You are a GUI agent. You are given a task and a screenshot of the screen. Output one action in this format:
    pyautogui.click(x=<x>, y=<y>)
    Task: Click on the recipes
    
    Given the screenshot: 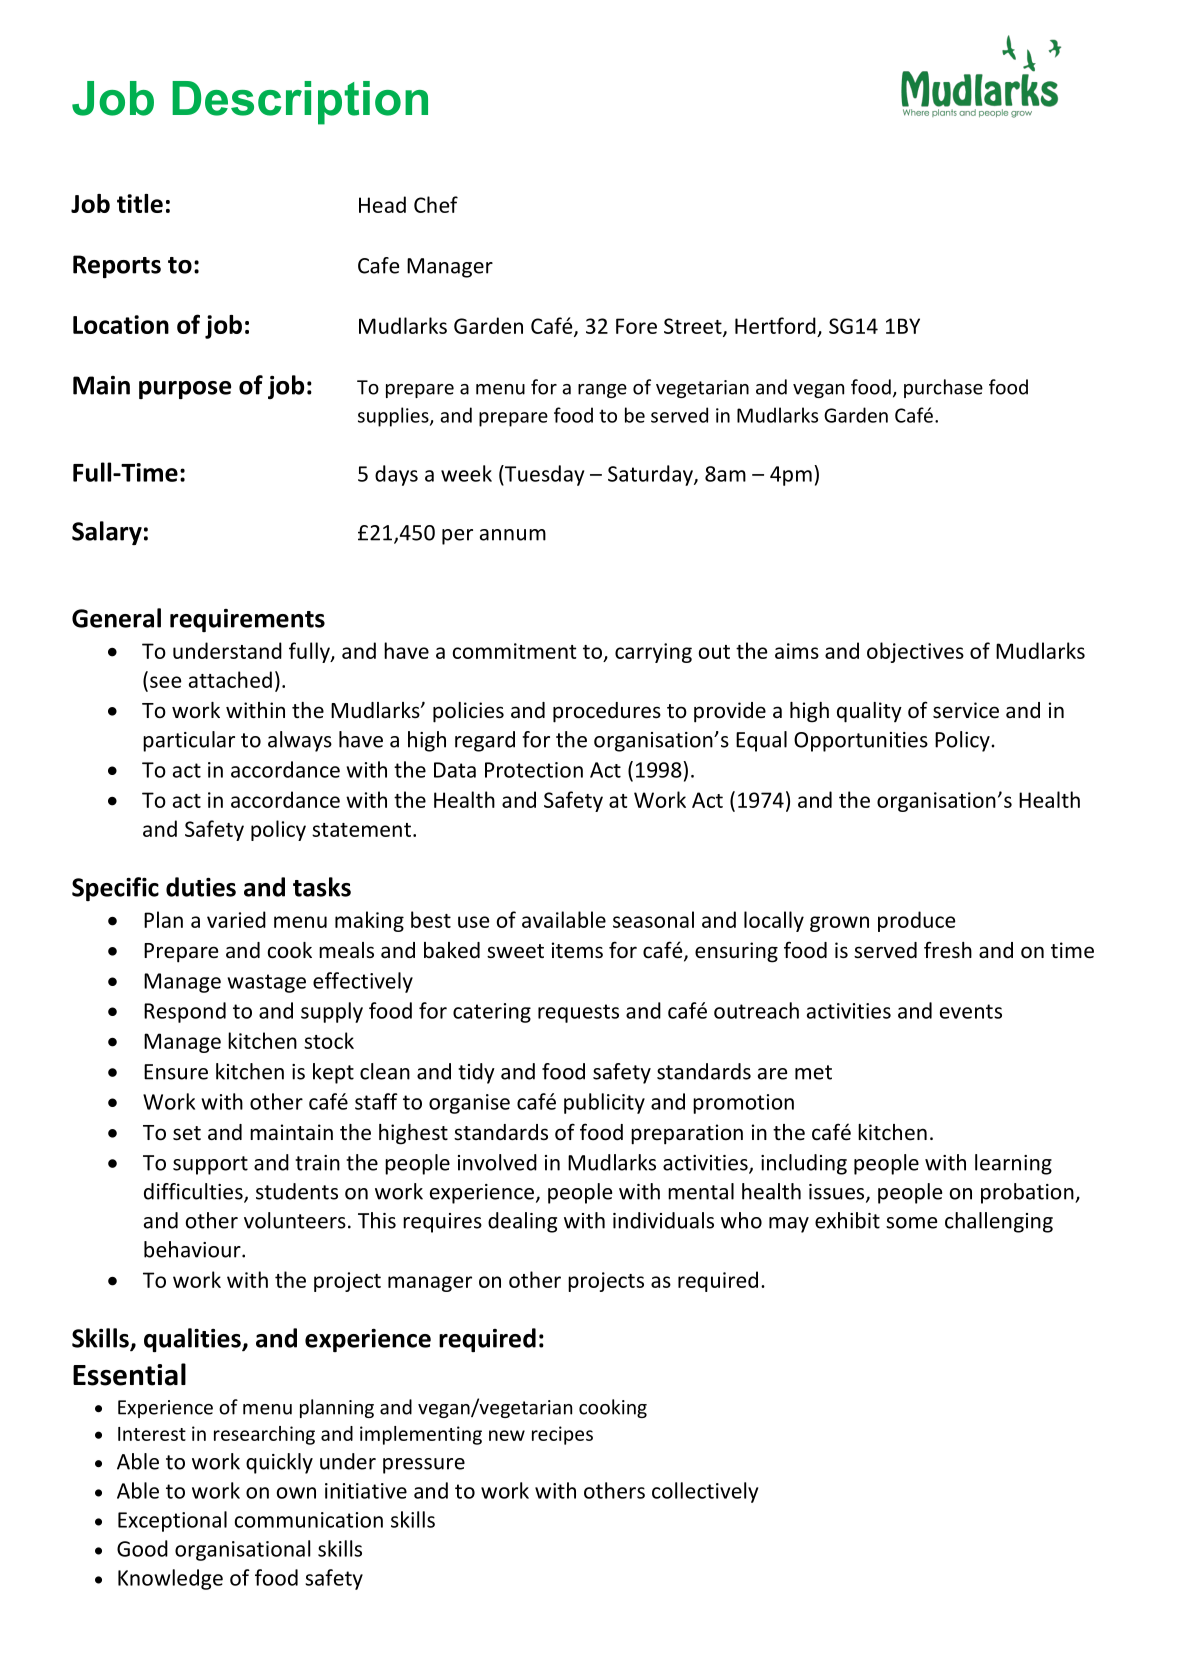 What is the action you would take?
    pyautogui.click(x=562, y=1435)
